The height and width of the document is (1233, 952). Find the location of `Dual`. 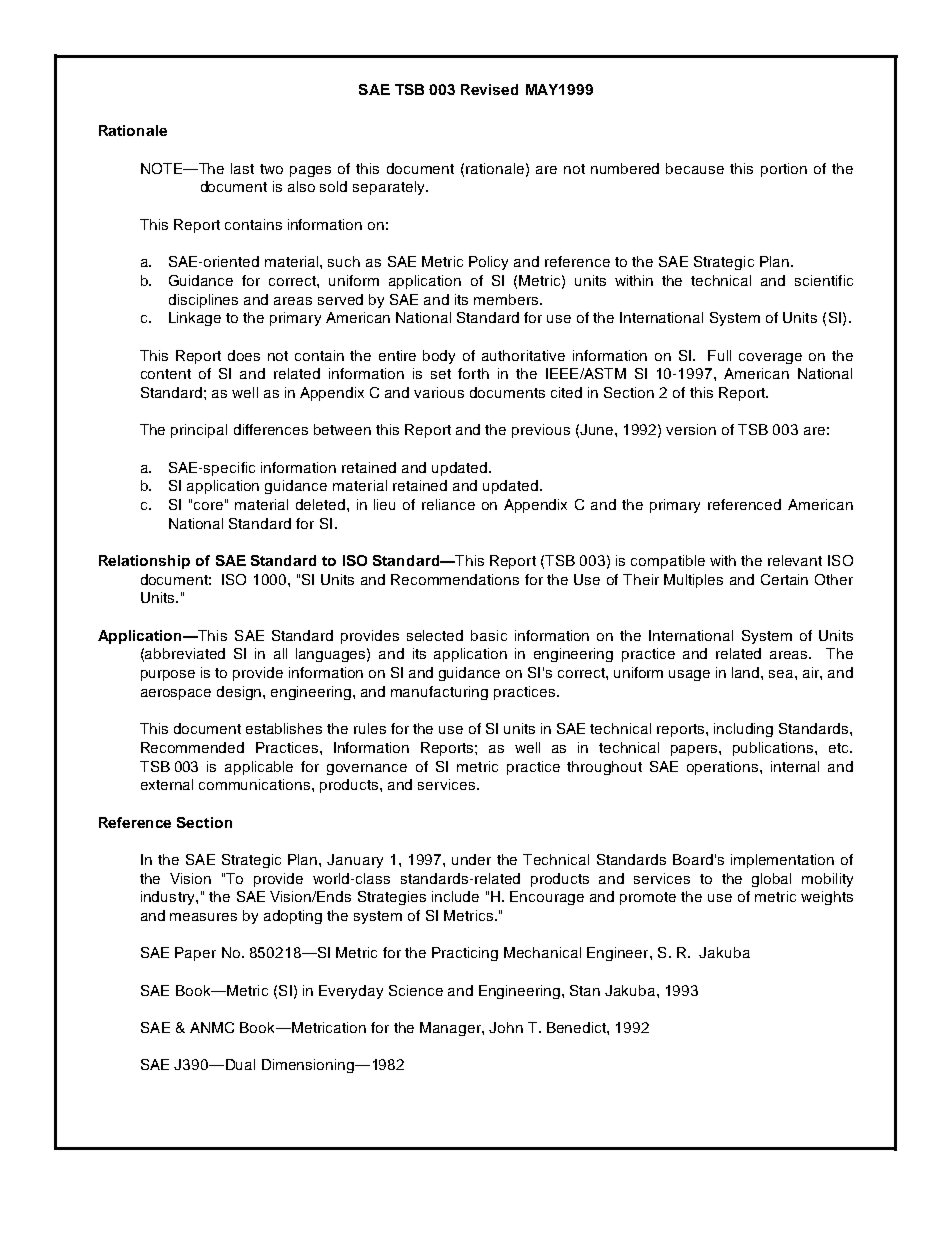

Dual is located at coordinates (240, 1064).
